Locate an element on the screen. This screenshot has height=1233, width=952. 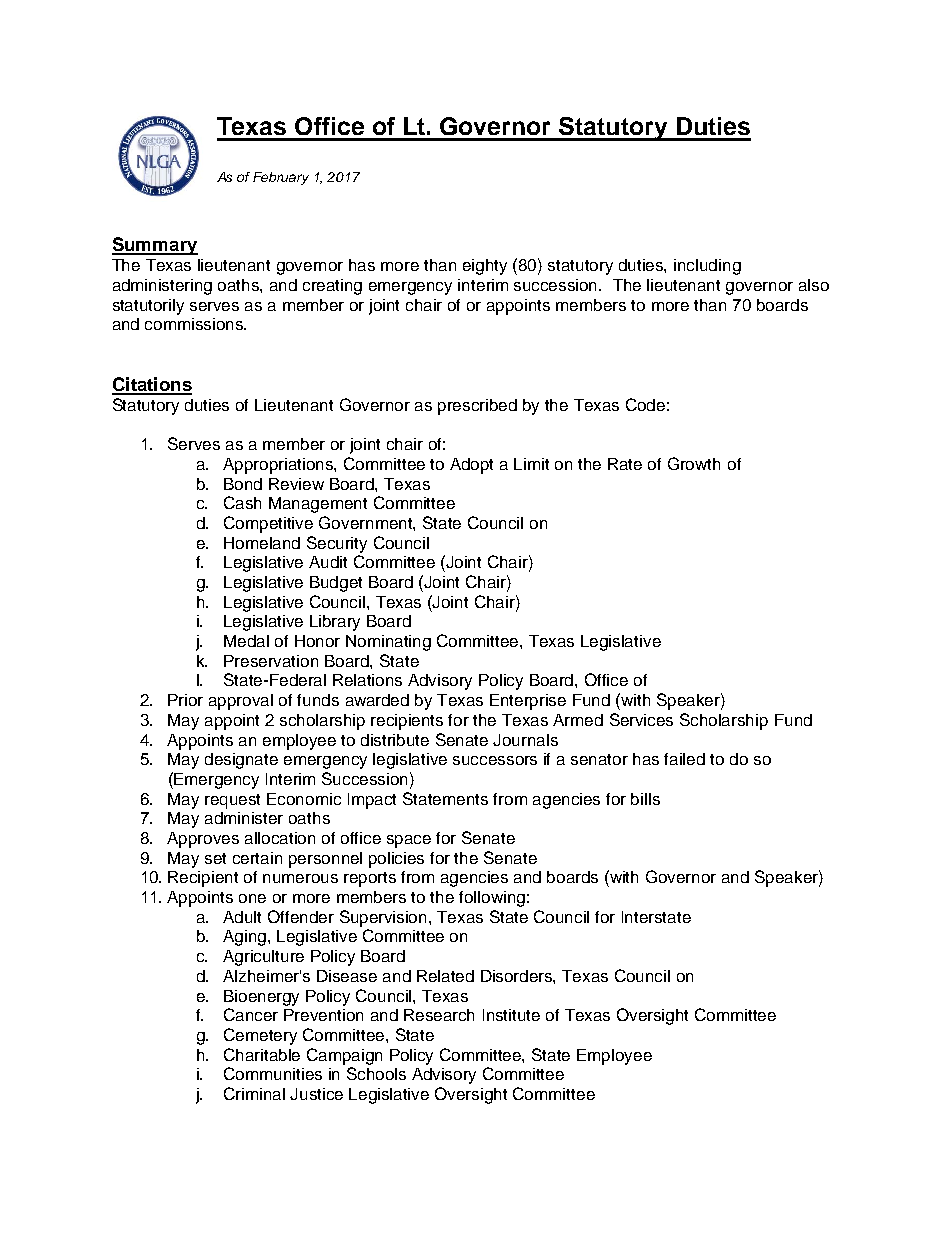
Journals is located at coordinates (525, 740).
